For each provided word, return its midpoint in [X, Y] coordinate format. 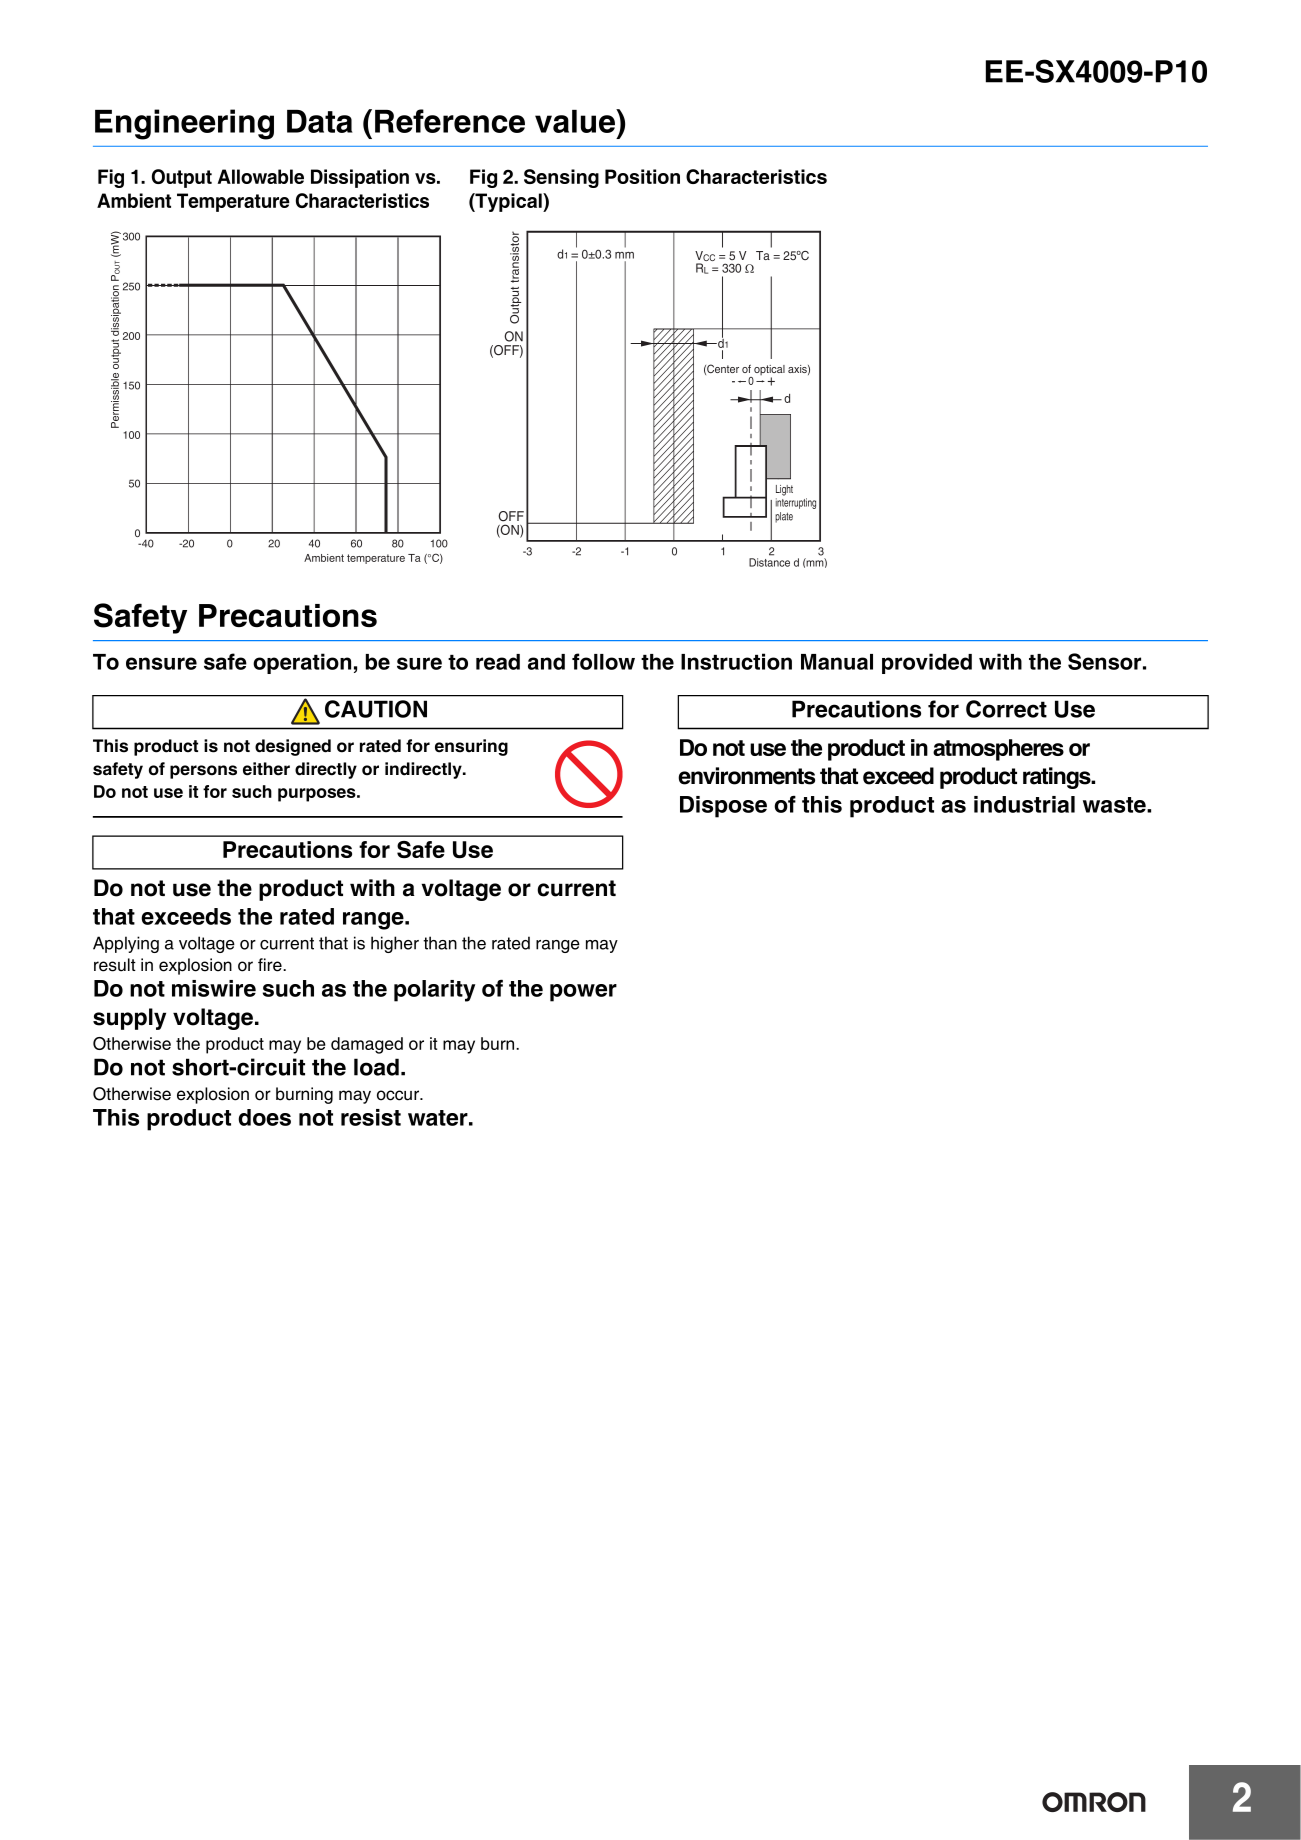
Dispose [723, 807]
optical [768, 371]
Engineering [184, 124]
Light [784, 490]
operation [302, 663]
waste [1115, 805]
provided [927, 663]
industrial [1024, 804]
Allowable [261, 176]
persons [203, 772]
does [264, 1117]
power [583, 993]
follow [603, 661]
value [576, 121]
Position [642, 176]
